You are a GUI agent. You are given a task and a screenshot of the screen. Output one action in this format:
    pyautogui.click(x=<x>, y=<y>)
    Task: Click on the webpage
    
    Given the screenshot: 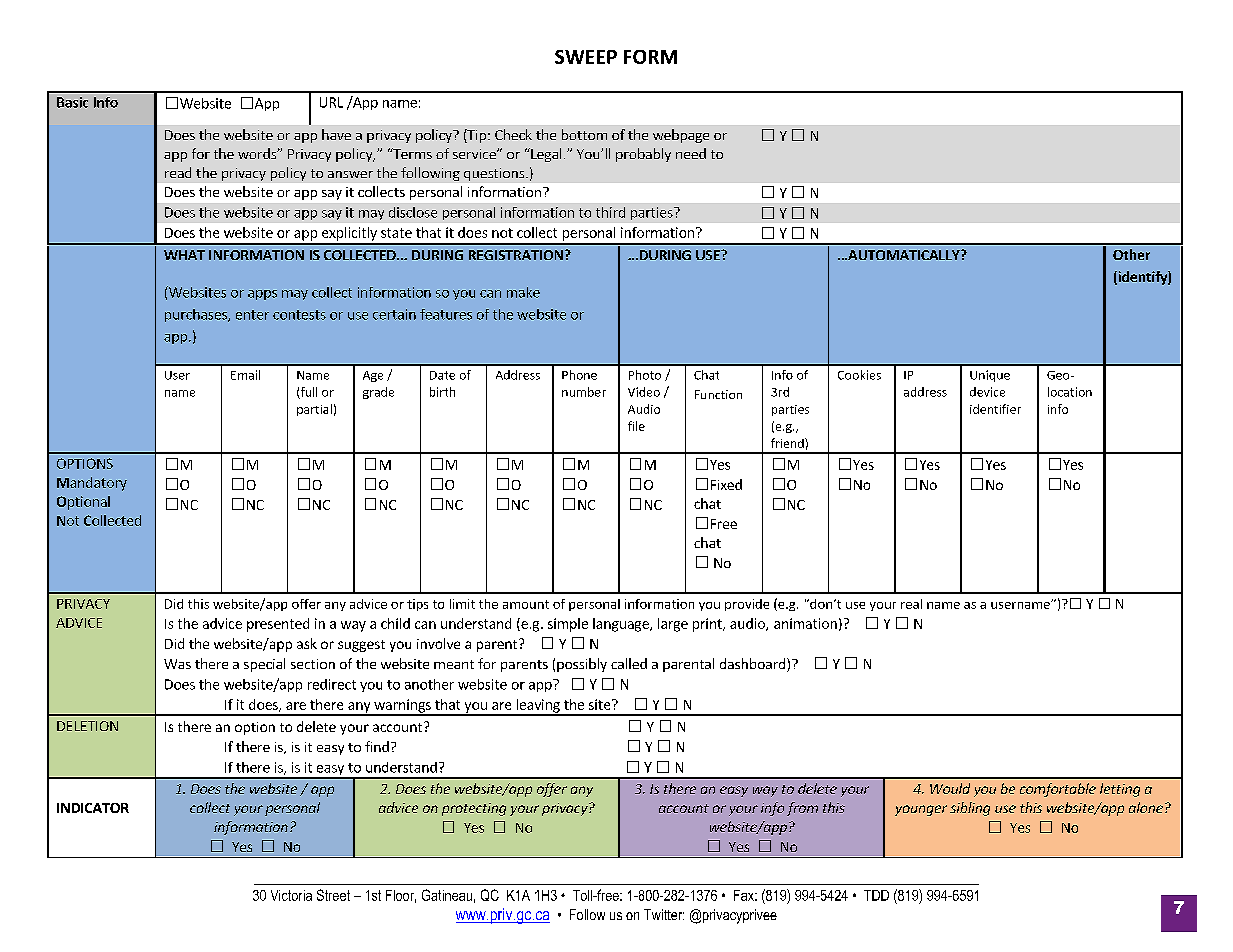 What is the action you would take?
    pyautogui.click(x=681, y=136)
